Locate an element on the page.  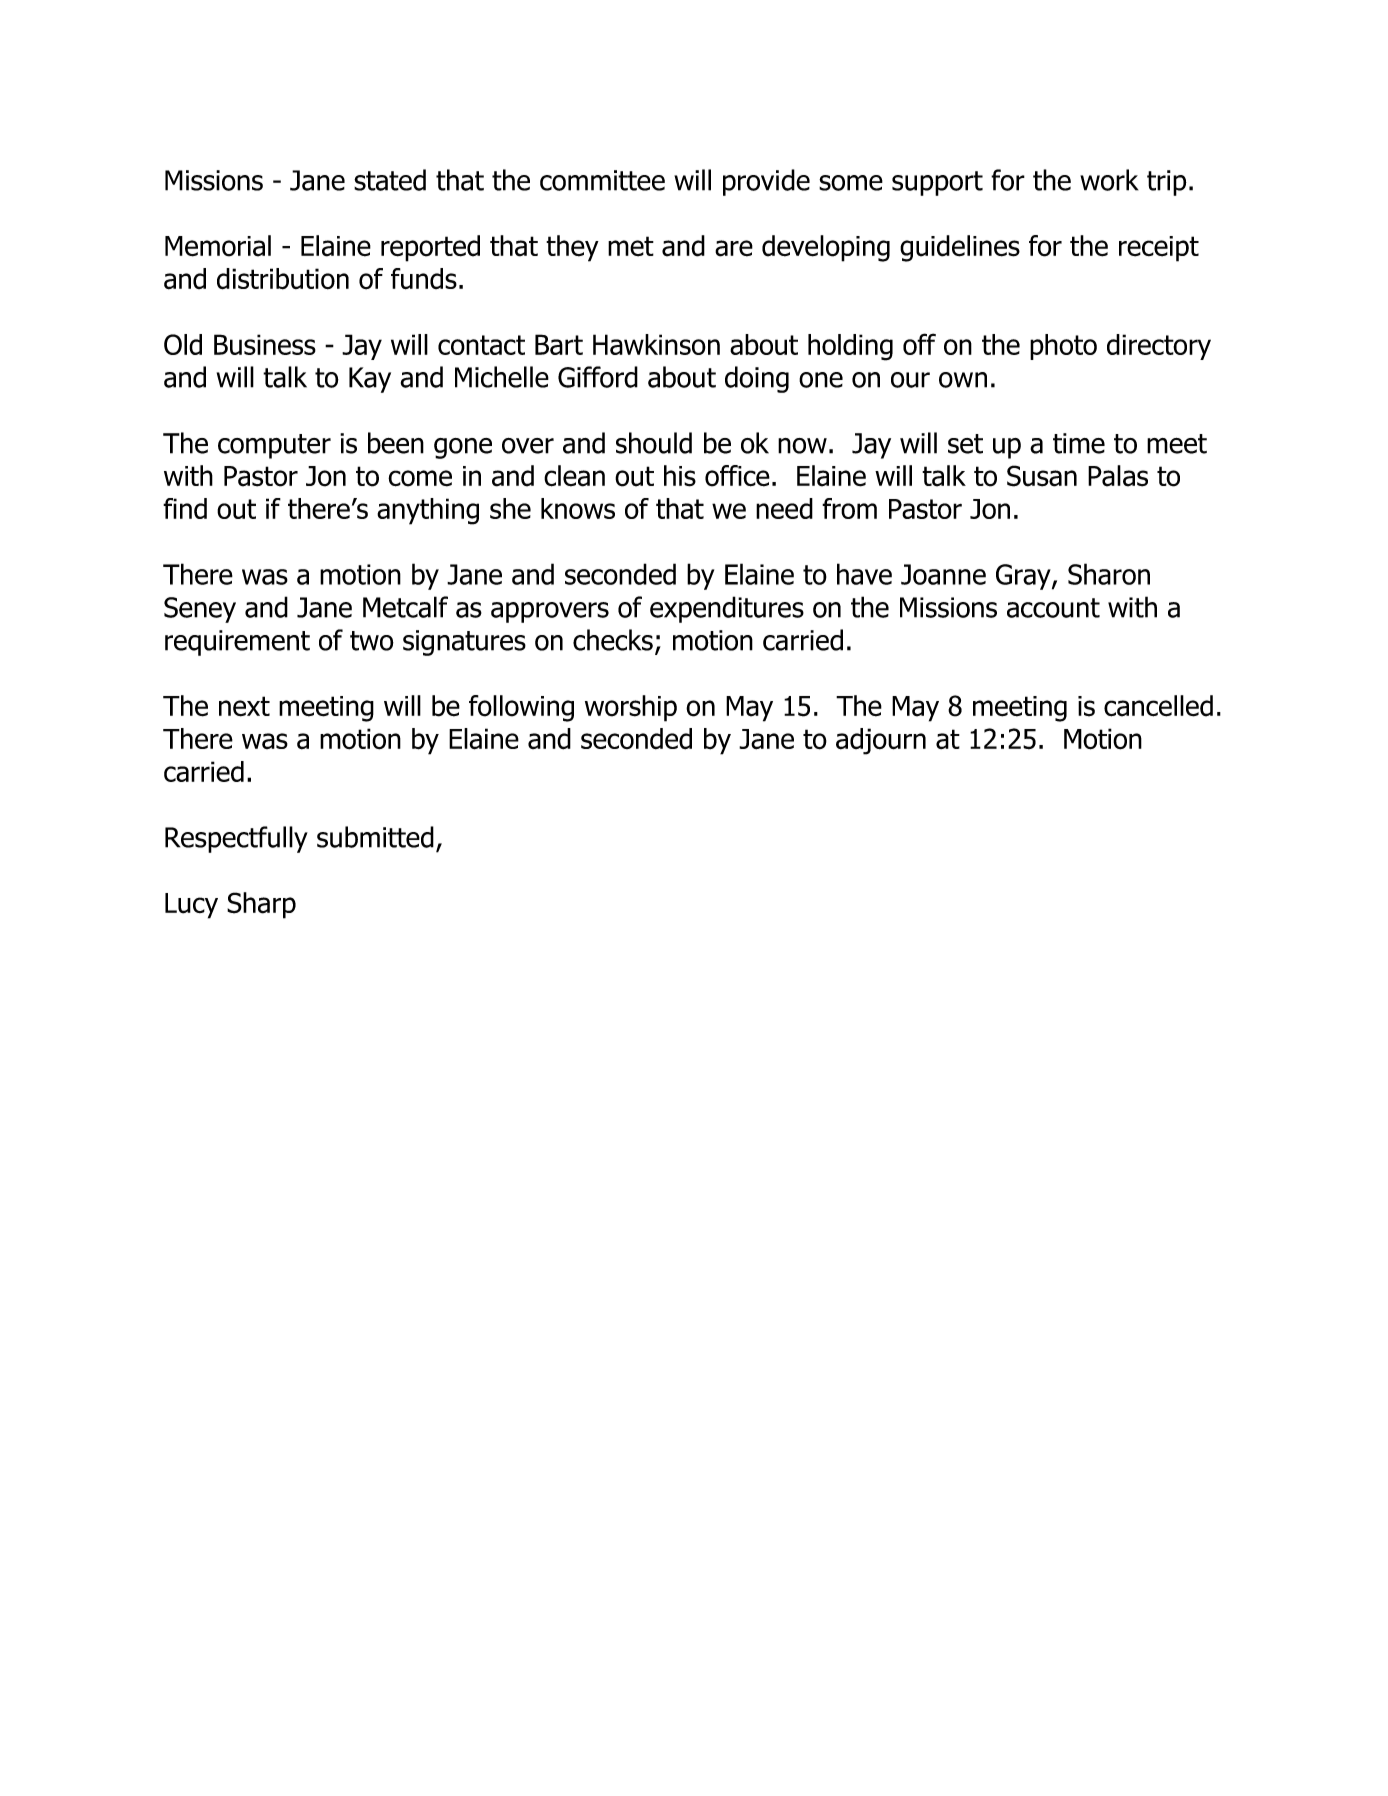
Sharon is located at coordinates (1109, 574).
